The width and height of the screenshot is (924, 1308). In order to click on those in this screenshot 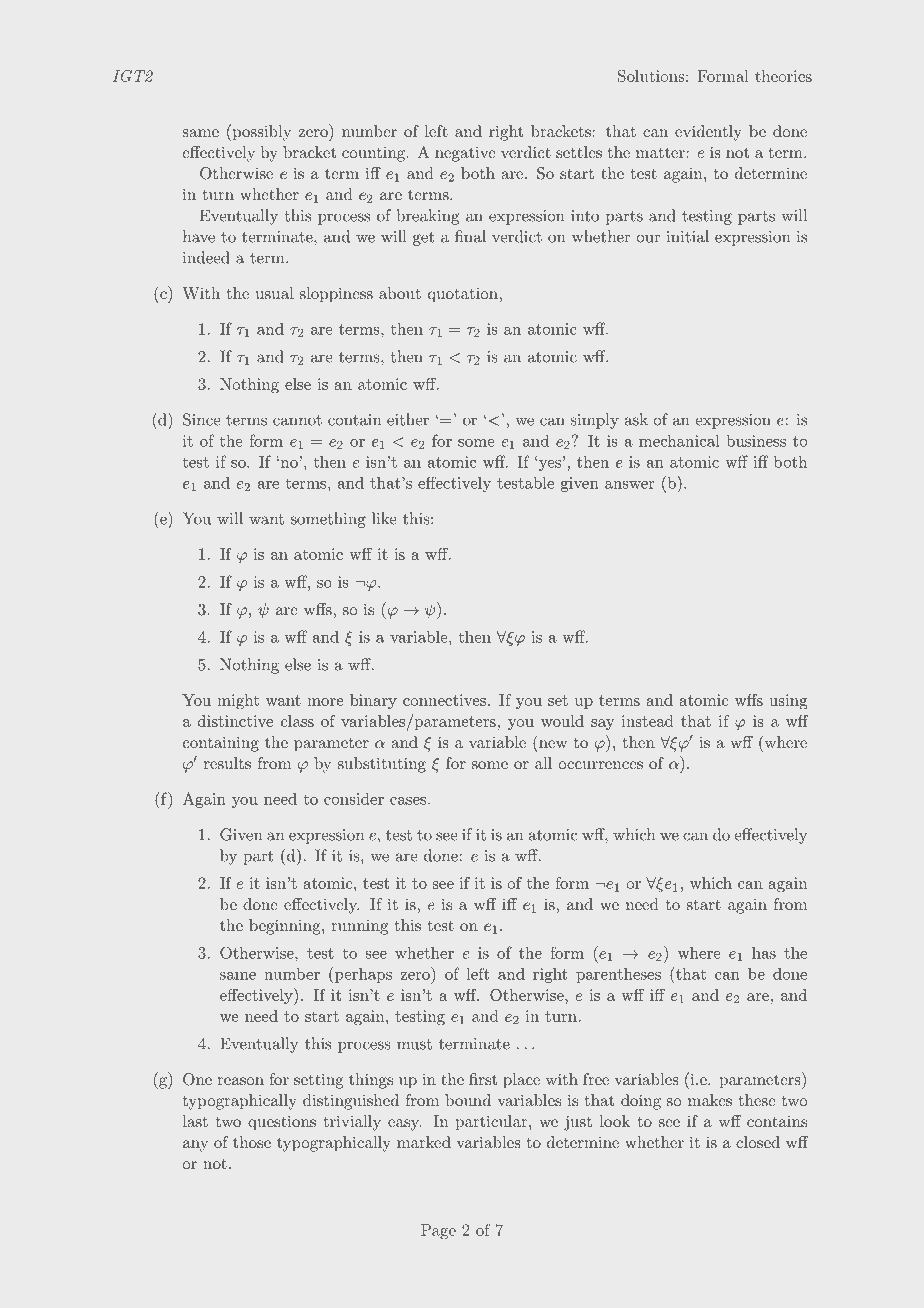, I will do `click(252, 1142)`.
